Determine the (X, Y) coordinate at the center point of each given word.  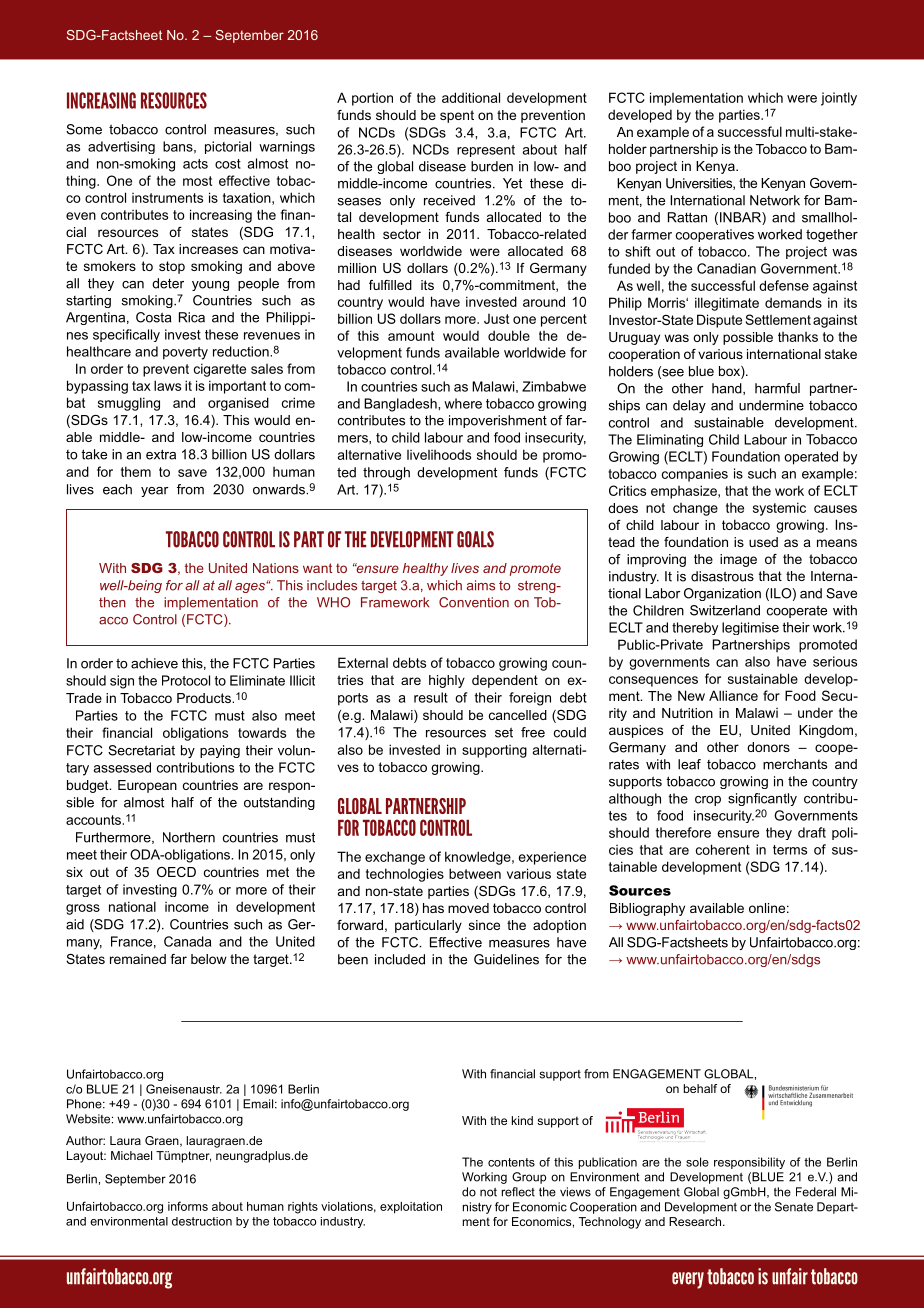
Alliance (733, 695)
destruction (202, 1221)
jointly (839, 99)
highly (447, 681)
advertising (121, 147)
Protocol (186, 680)
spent (457, 116)
